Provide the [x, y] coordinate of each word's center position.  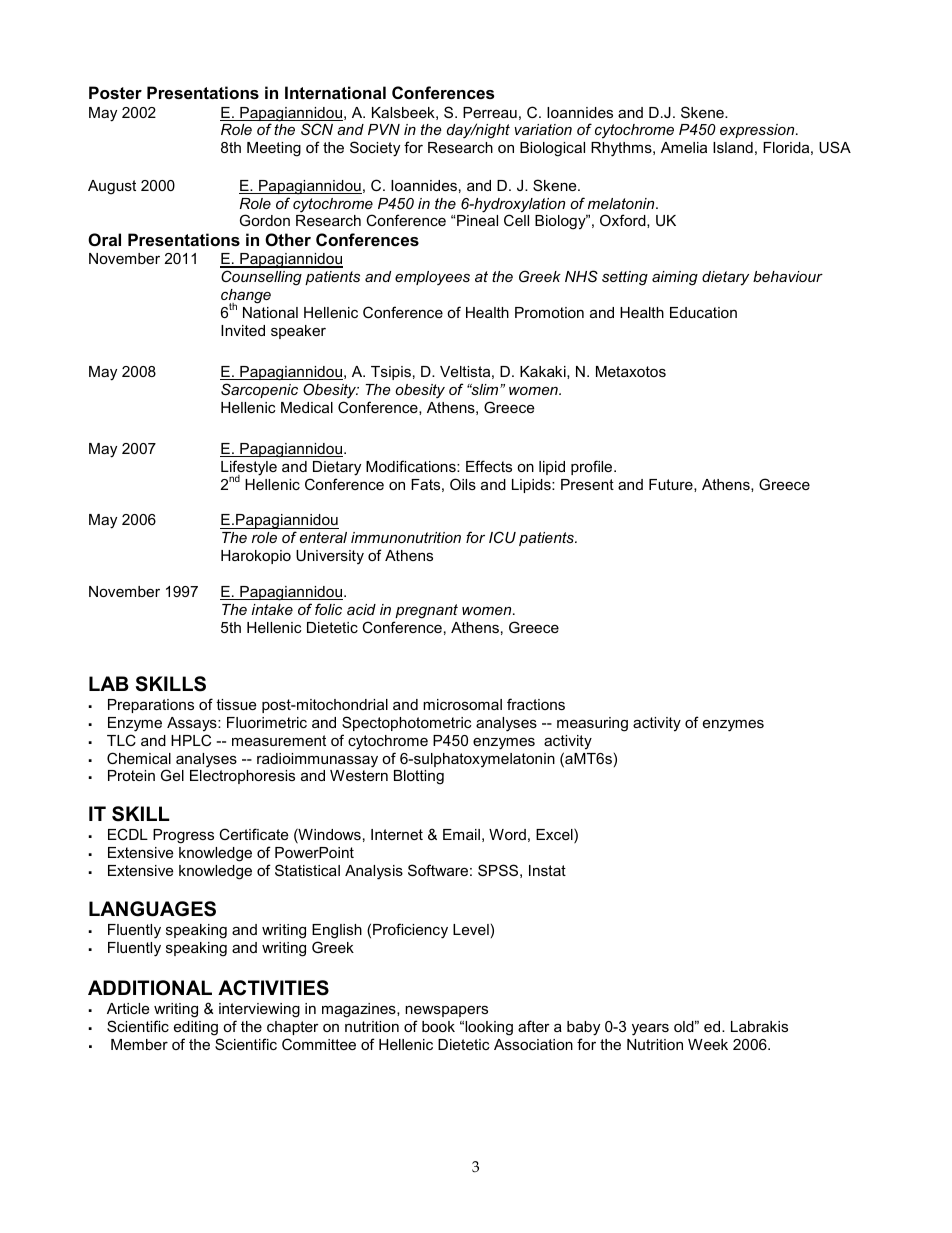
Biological [552, 149]
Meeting [274, 149]
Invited [243, 330]
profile [593, 467]
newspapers [446, 1011]
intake [272, 609]
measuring [592, 724]
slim [485, 389]
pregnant [426, 611]
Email [461, 834]
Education [703, 312]
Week [708, 1044]
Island [733, 147]
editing [196, 1028]
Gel [172, 775]
